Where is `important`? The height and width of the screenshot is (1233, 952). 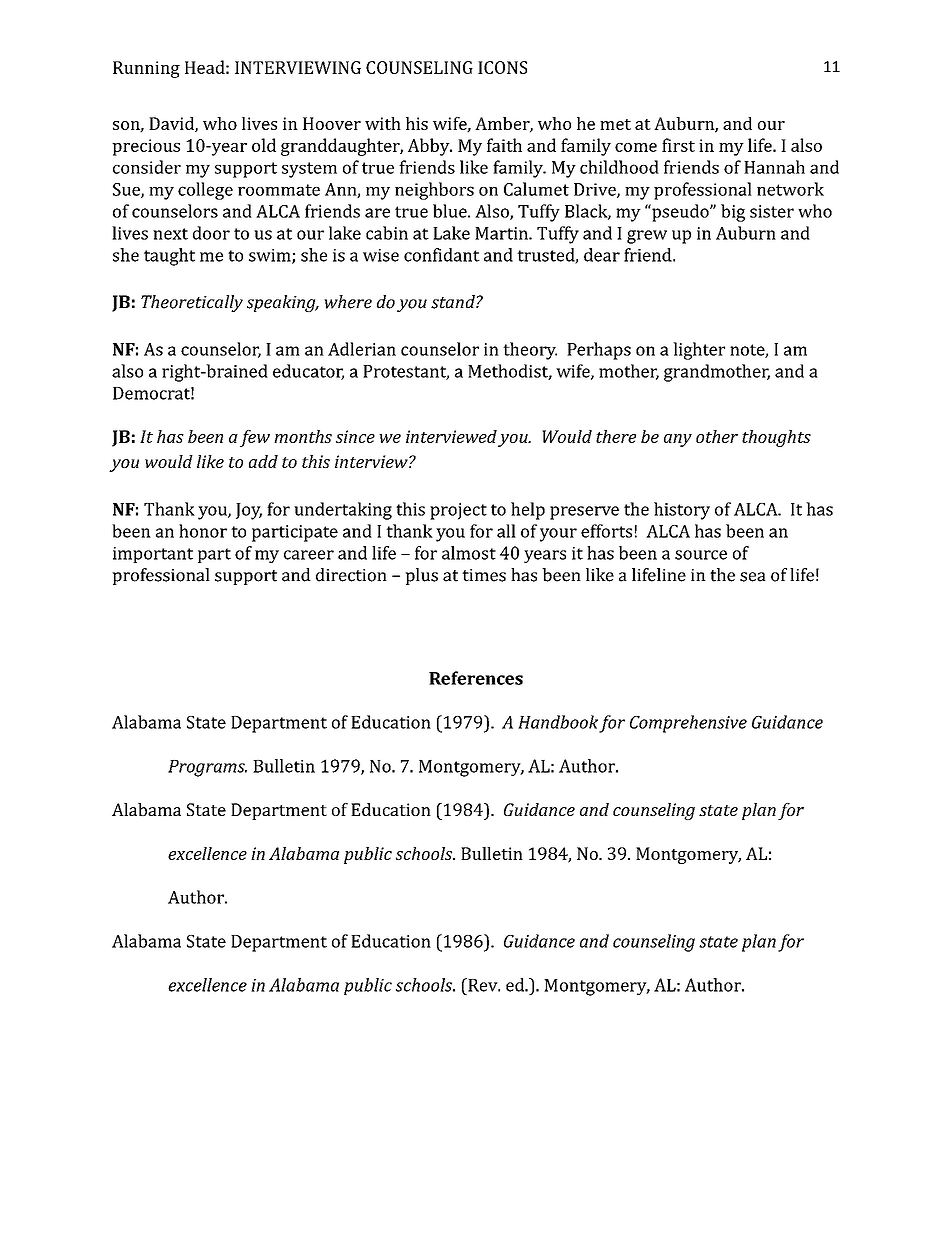
important is located at coordinates (153, 555).
